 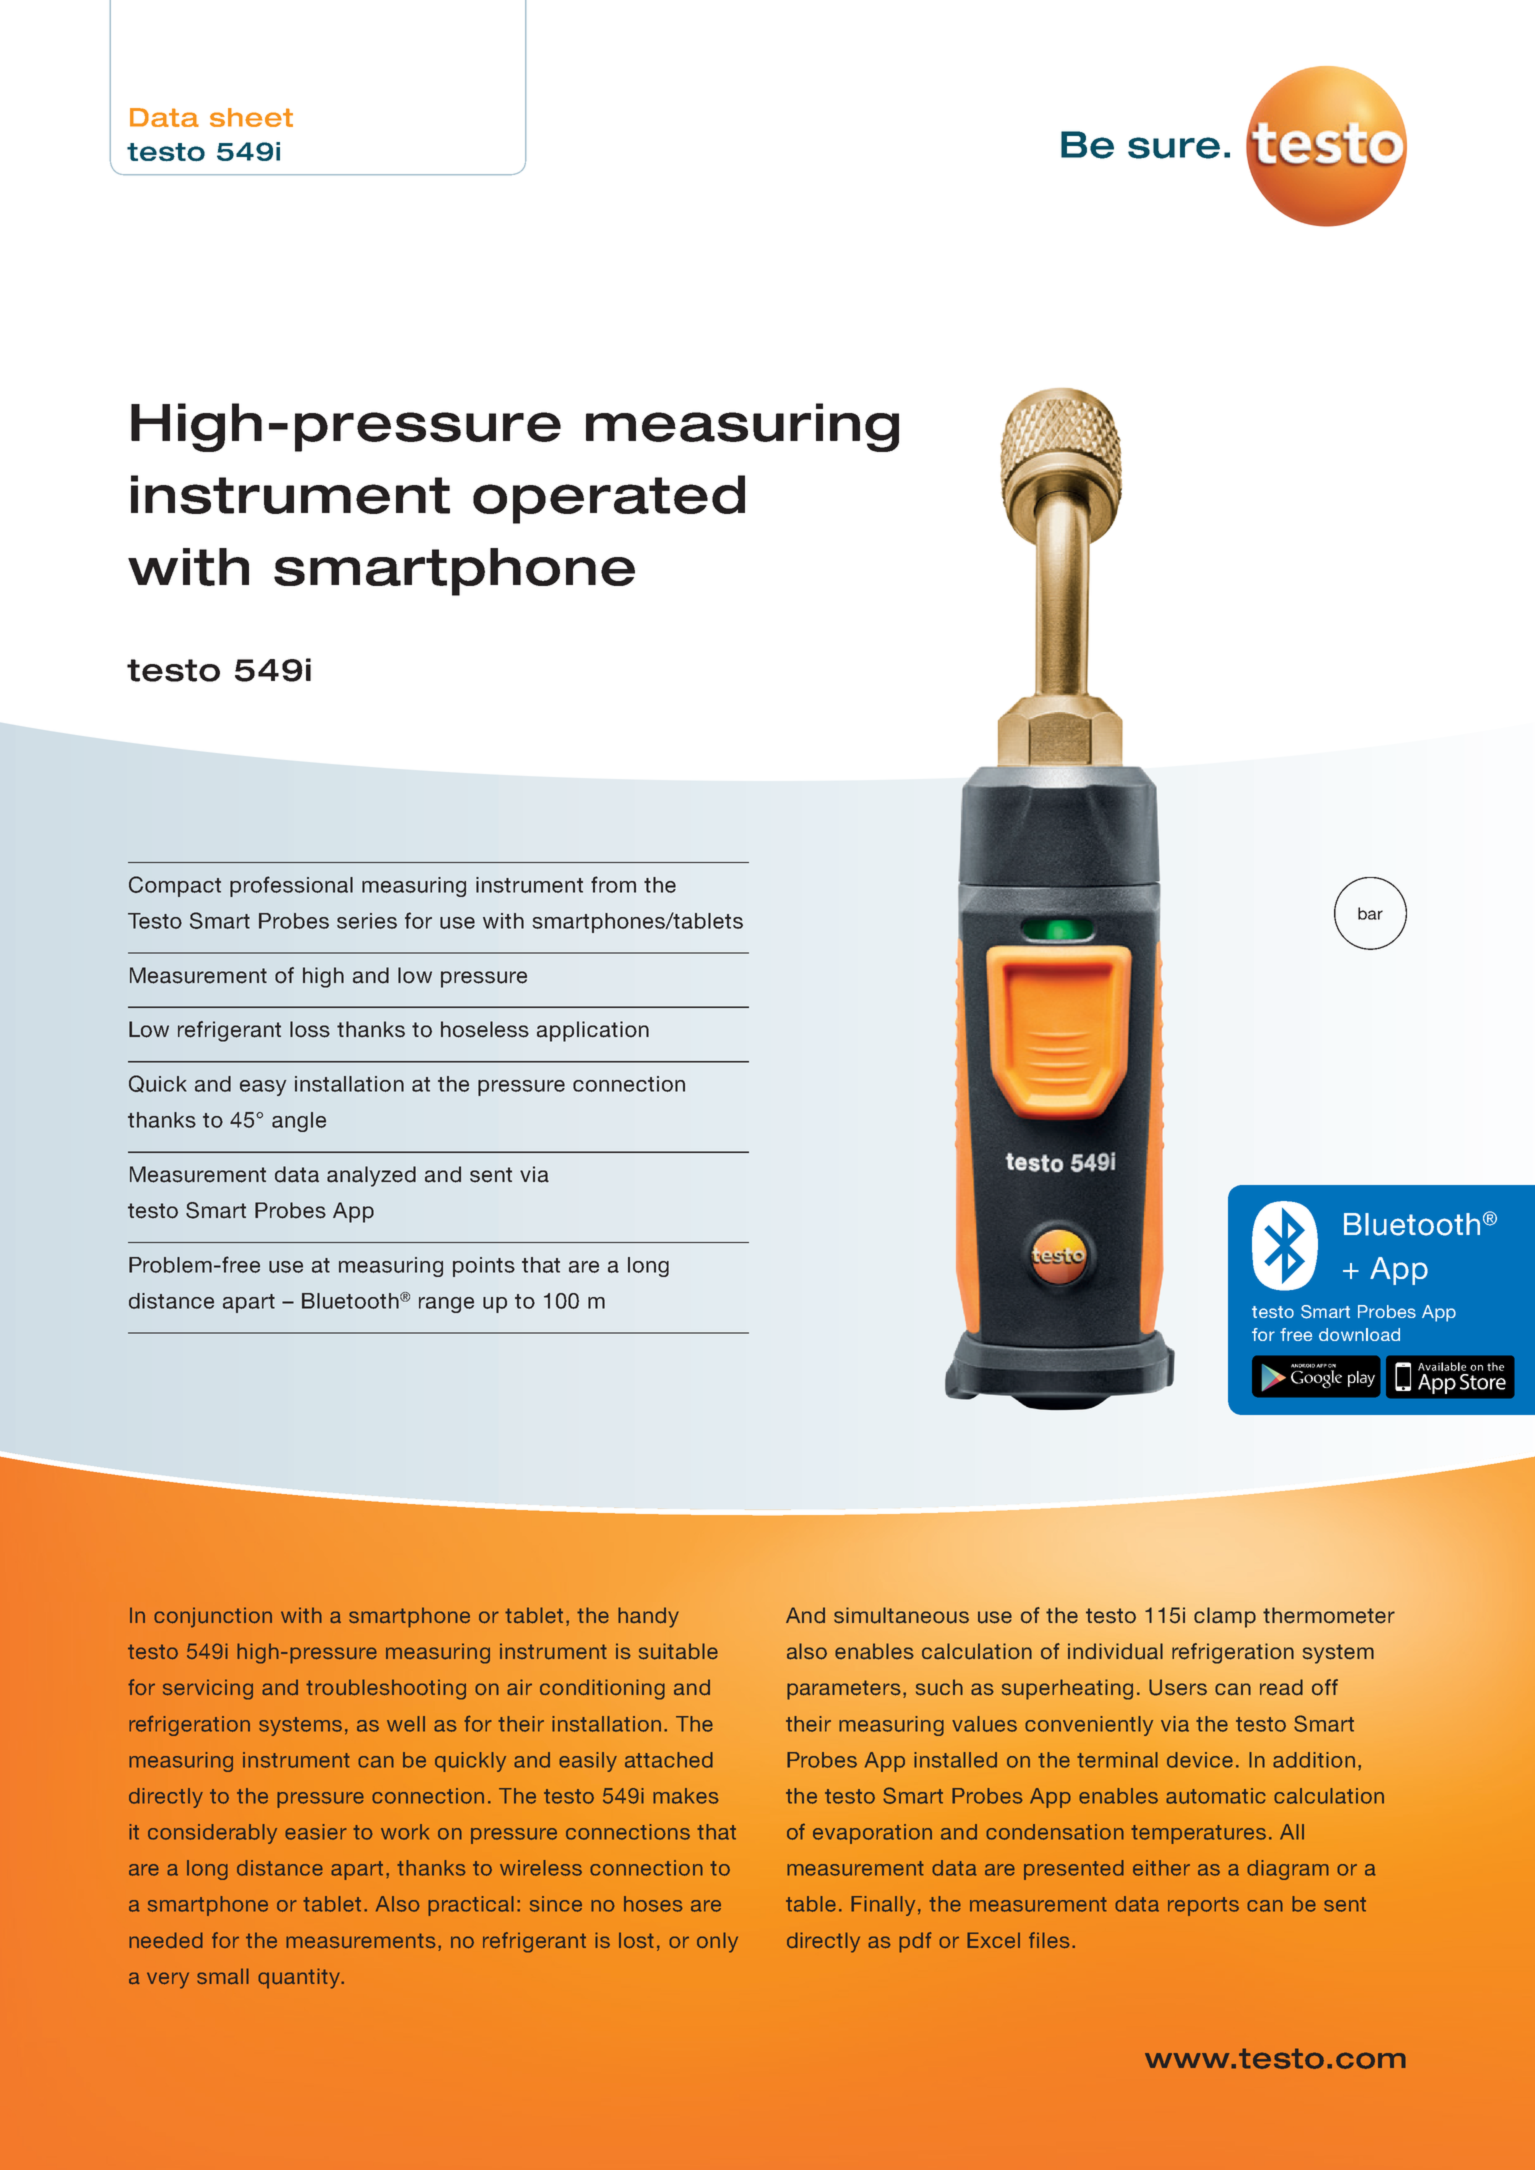 What do you see at coordinates (251, 117) in the screenshot?
I see `sheet` at bounding box center [251, 117].
